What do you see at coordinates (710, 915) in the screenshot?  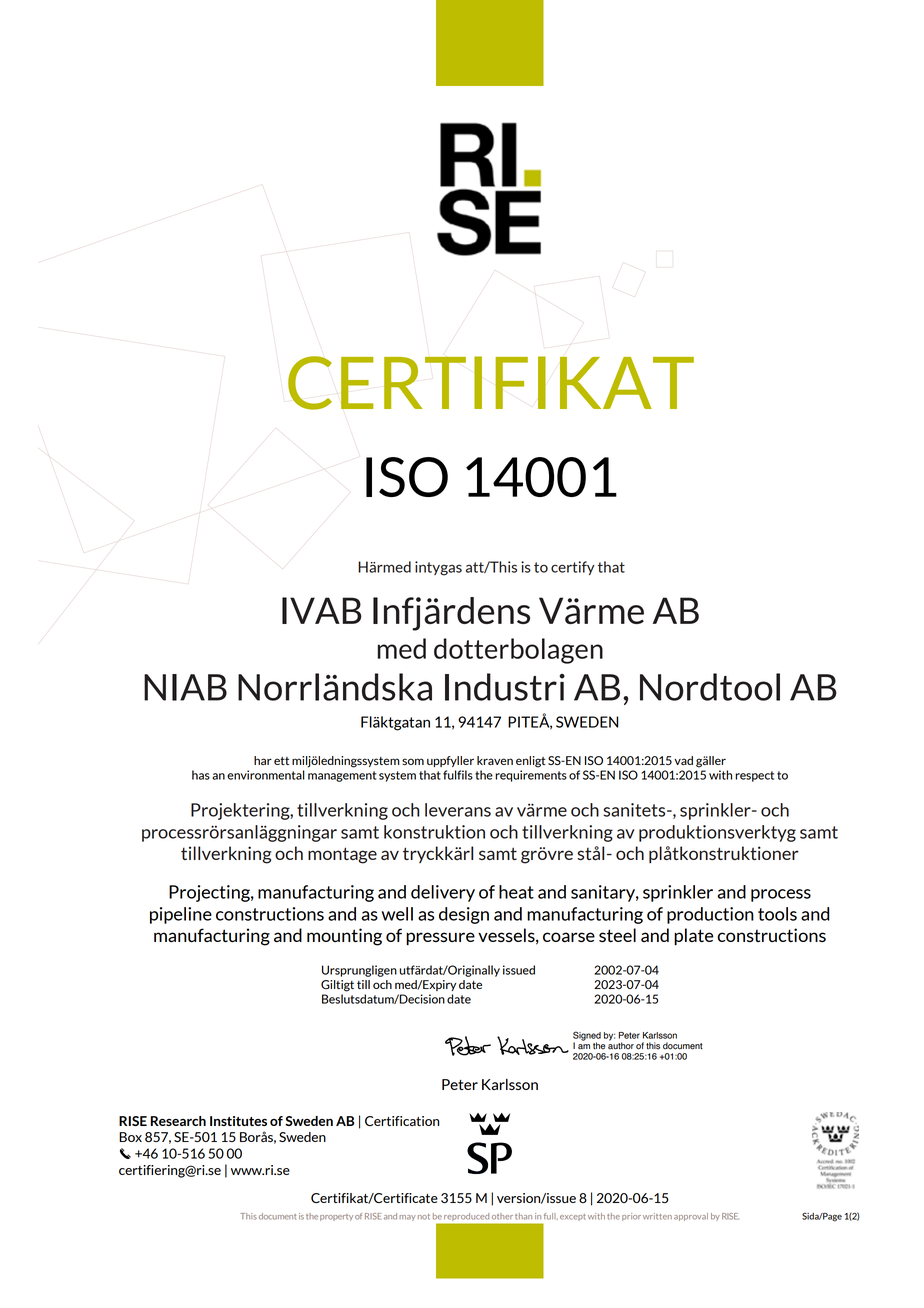 I see `production` at bounding box center [710, 915].
